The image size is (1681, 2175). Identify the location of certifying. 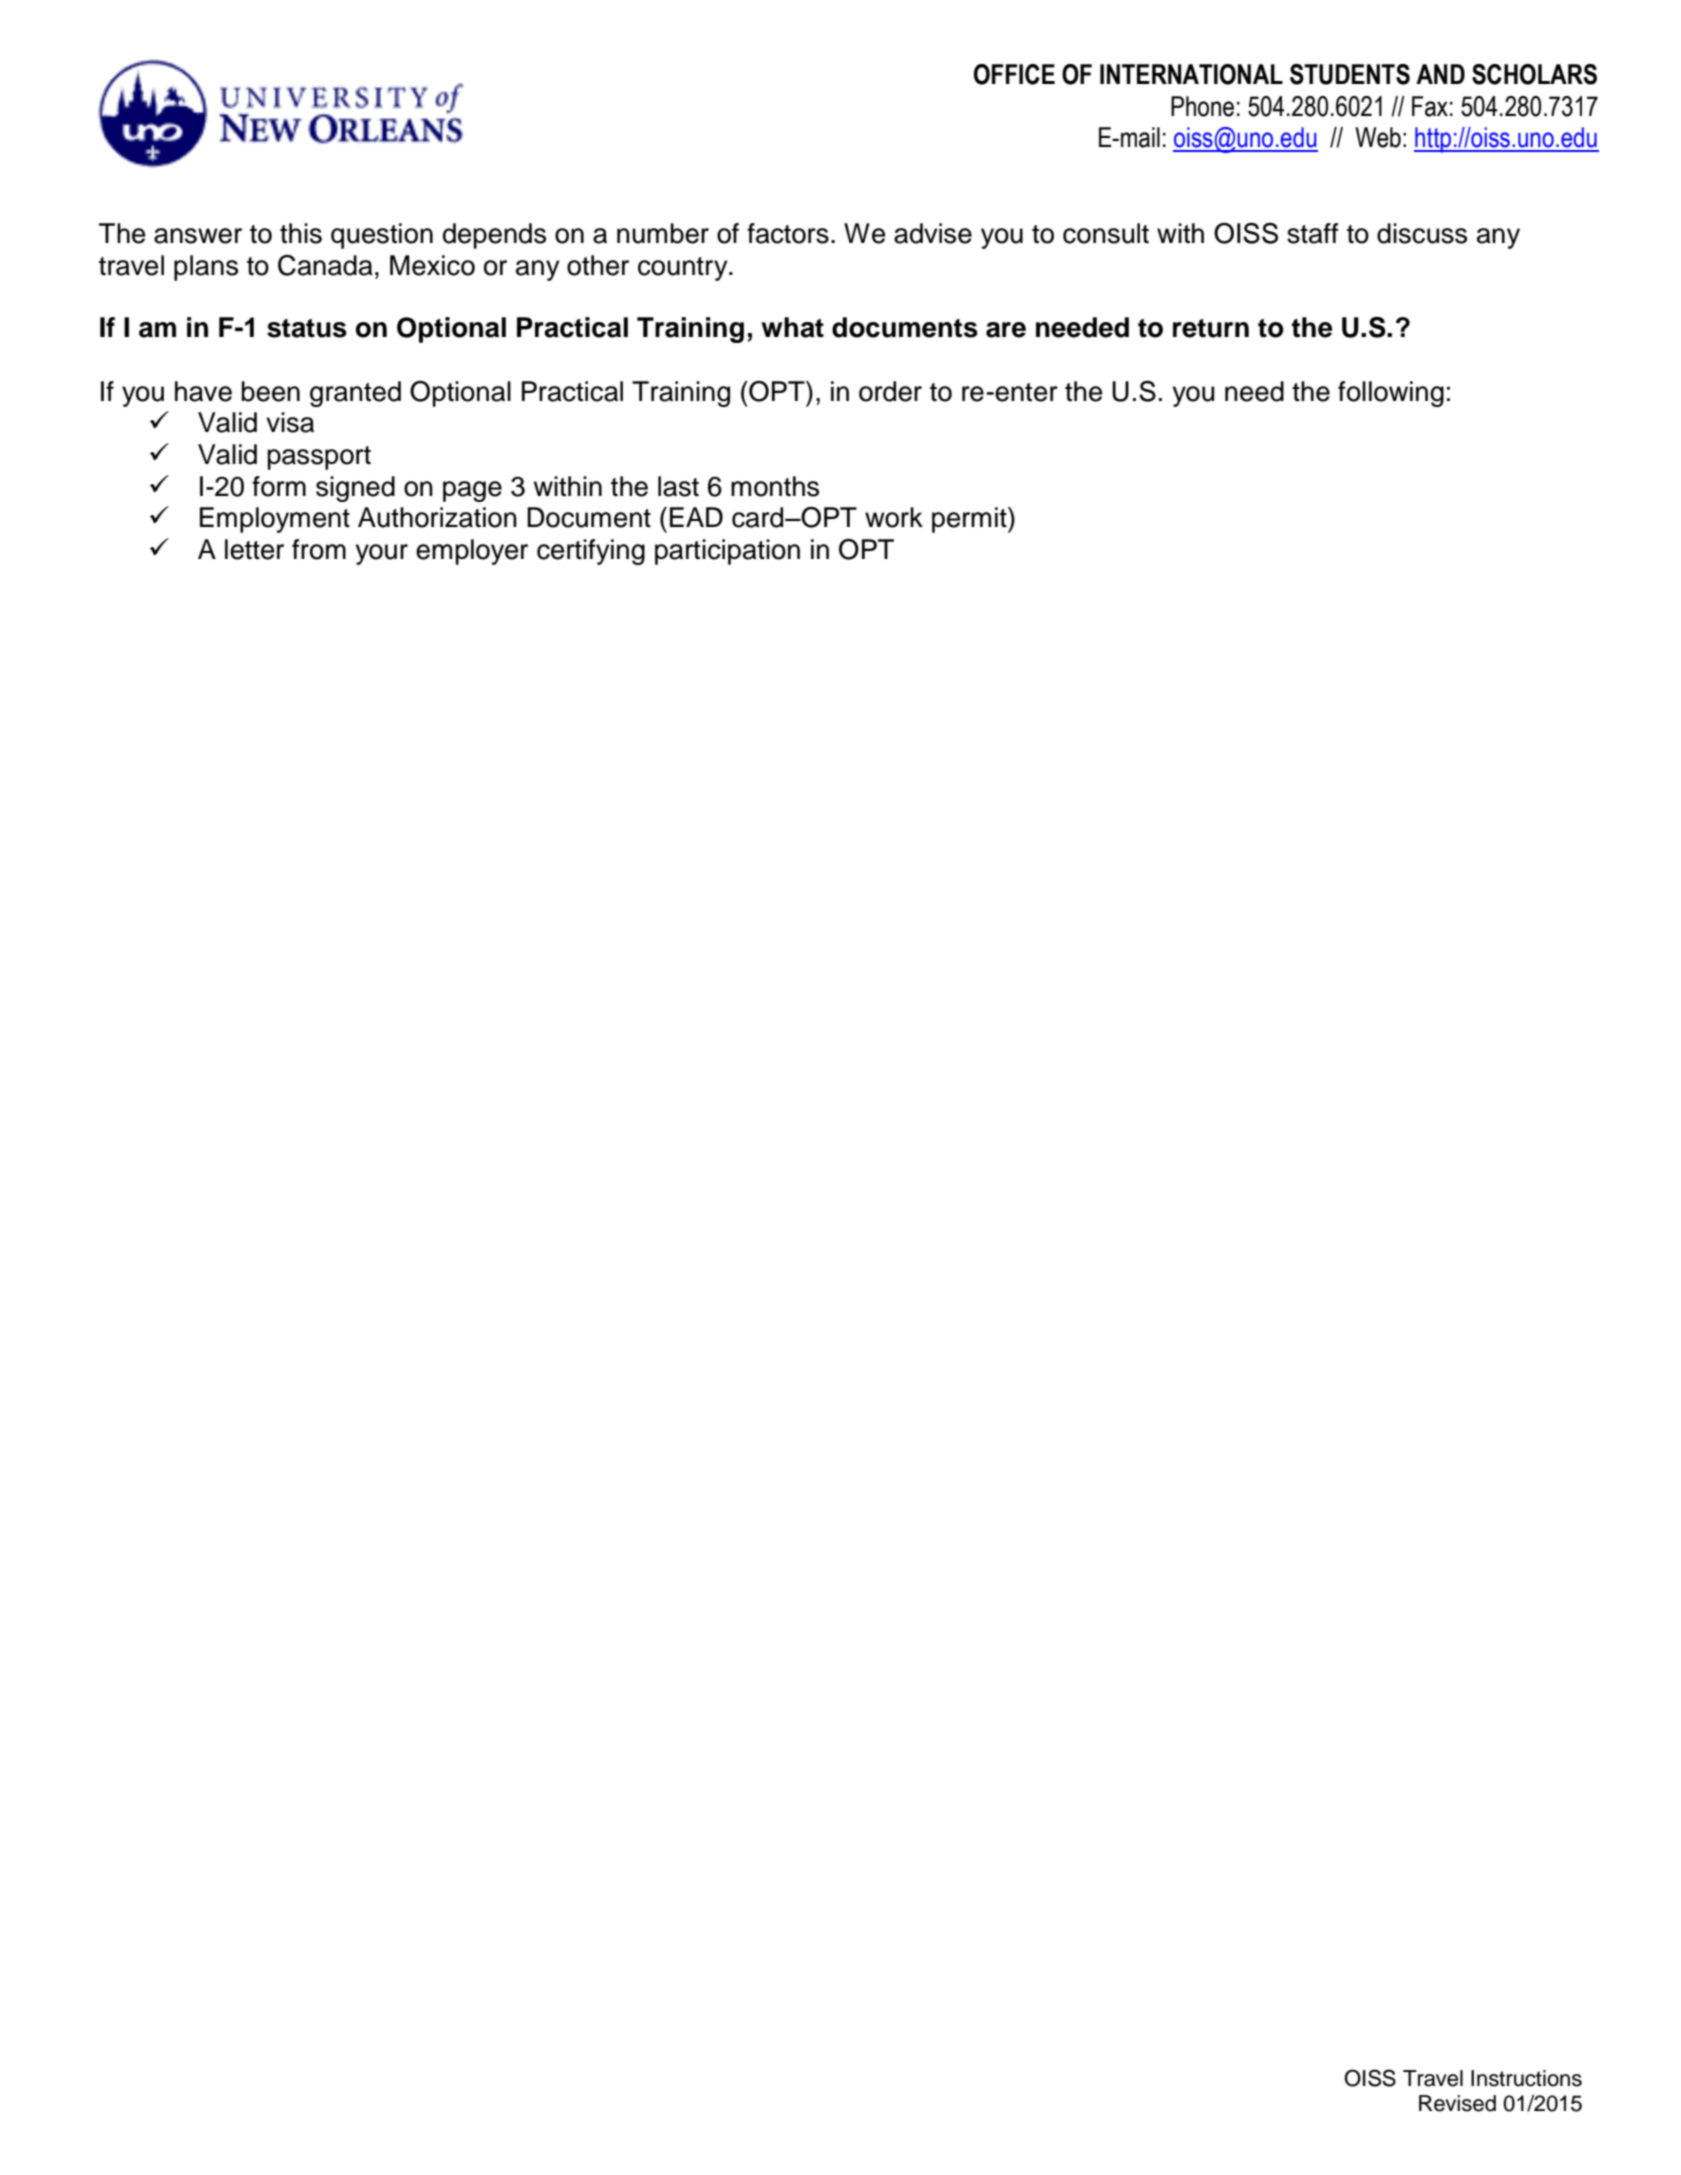
(591, 552).
